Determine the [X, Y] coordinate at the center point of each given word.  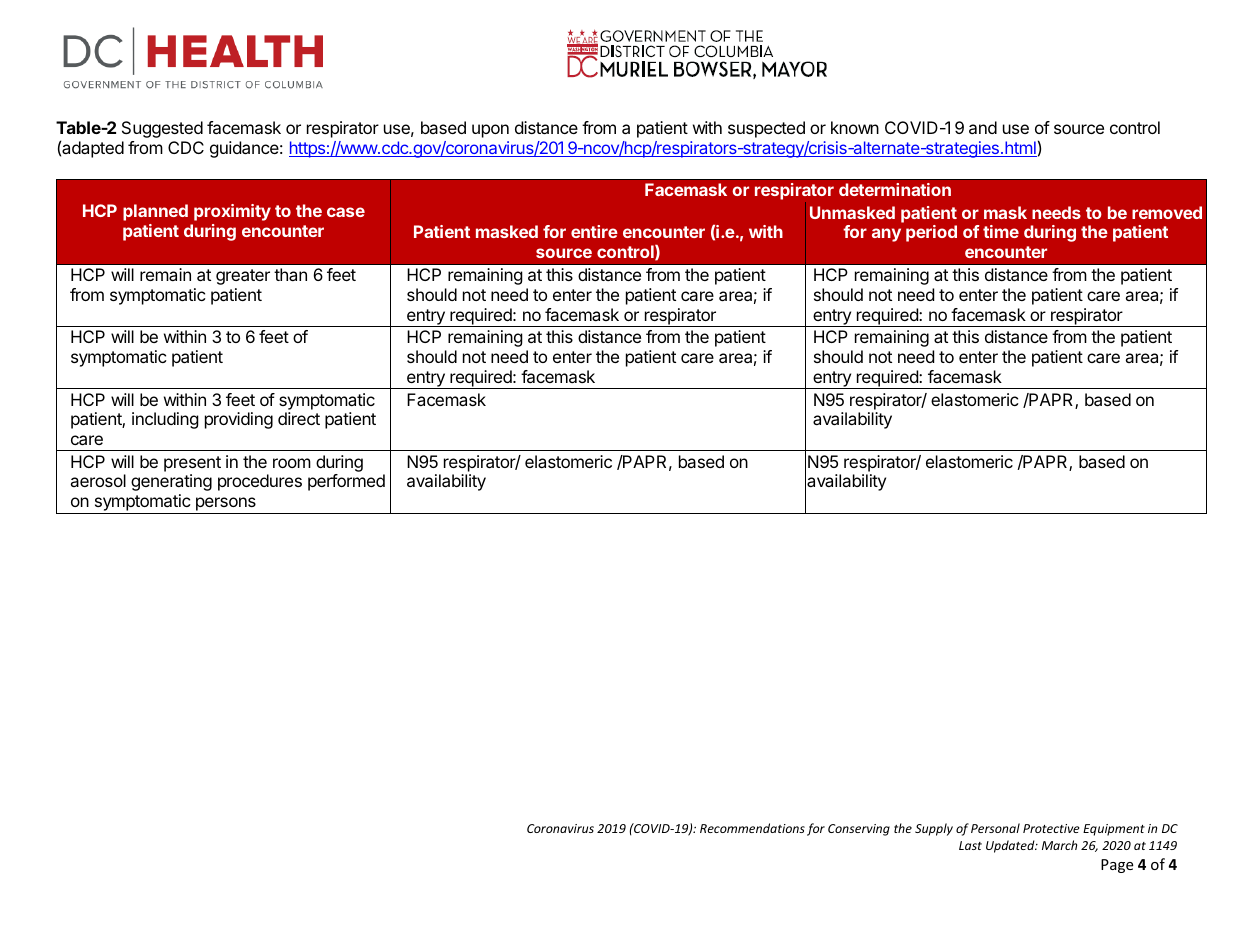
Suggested [162, 129]
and [983, 127]
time [1001, 231]
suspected [766, 129]
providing [239, 420]
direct [299, 418]
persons [226, 504]
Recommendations [752, 828]
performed [346, 482]
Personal [995, 828]
